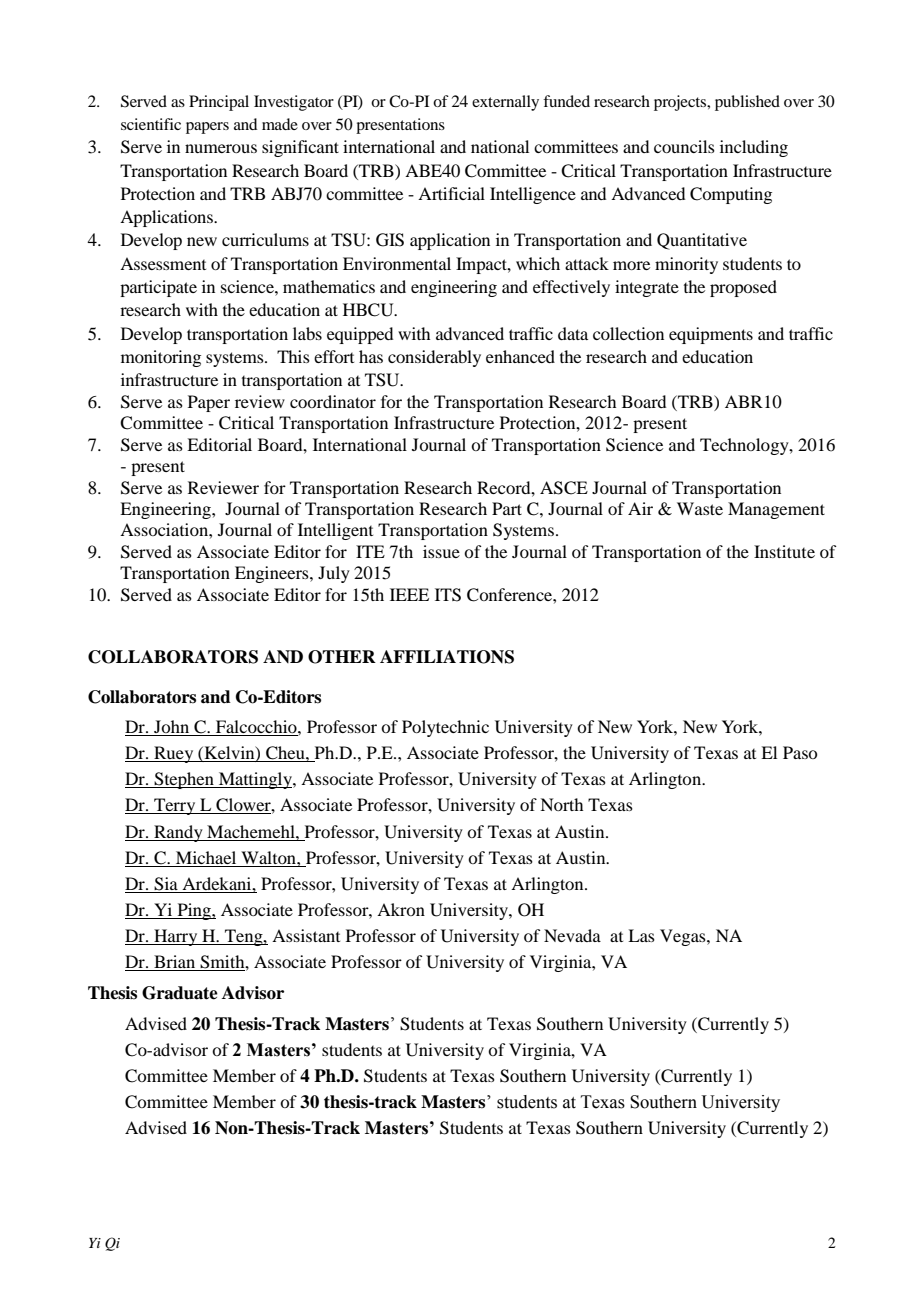 The width and height of the screenshot is (924, 1308). What do you see at coordinates (684, 937) in the screenshot?
I see `Vegas` at bounding box center [684, 937].
